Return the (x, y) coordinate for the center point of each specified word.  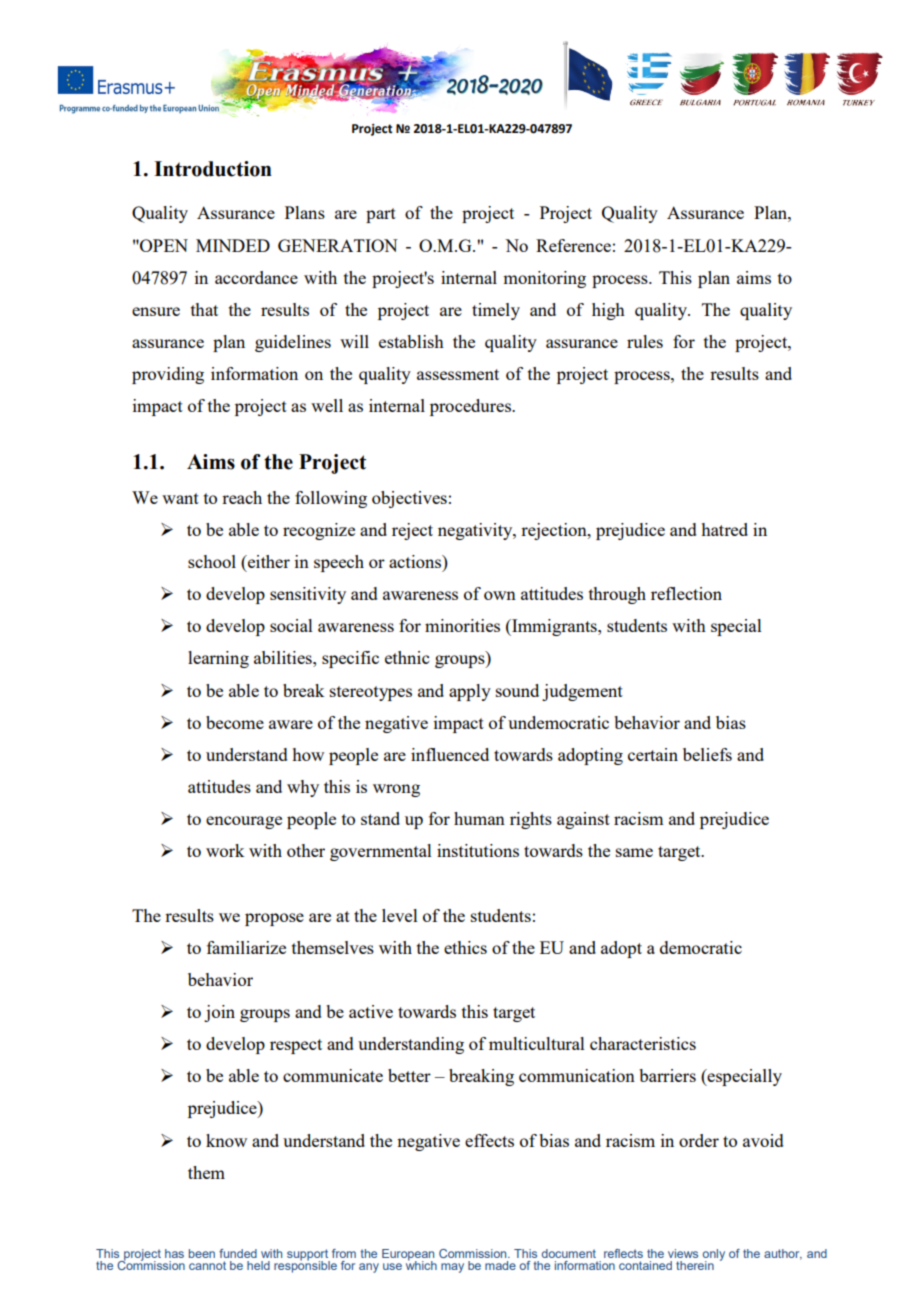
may (452, 1268)
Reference (573, 245)
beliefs (707, 754)
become (235, 722)
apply (470, 692)
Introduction (213, 169)
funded (238, 1253)
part (381, 215)
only (714, 1255)
